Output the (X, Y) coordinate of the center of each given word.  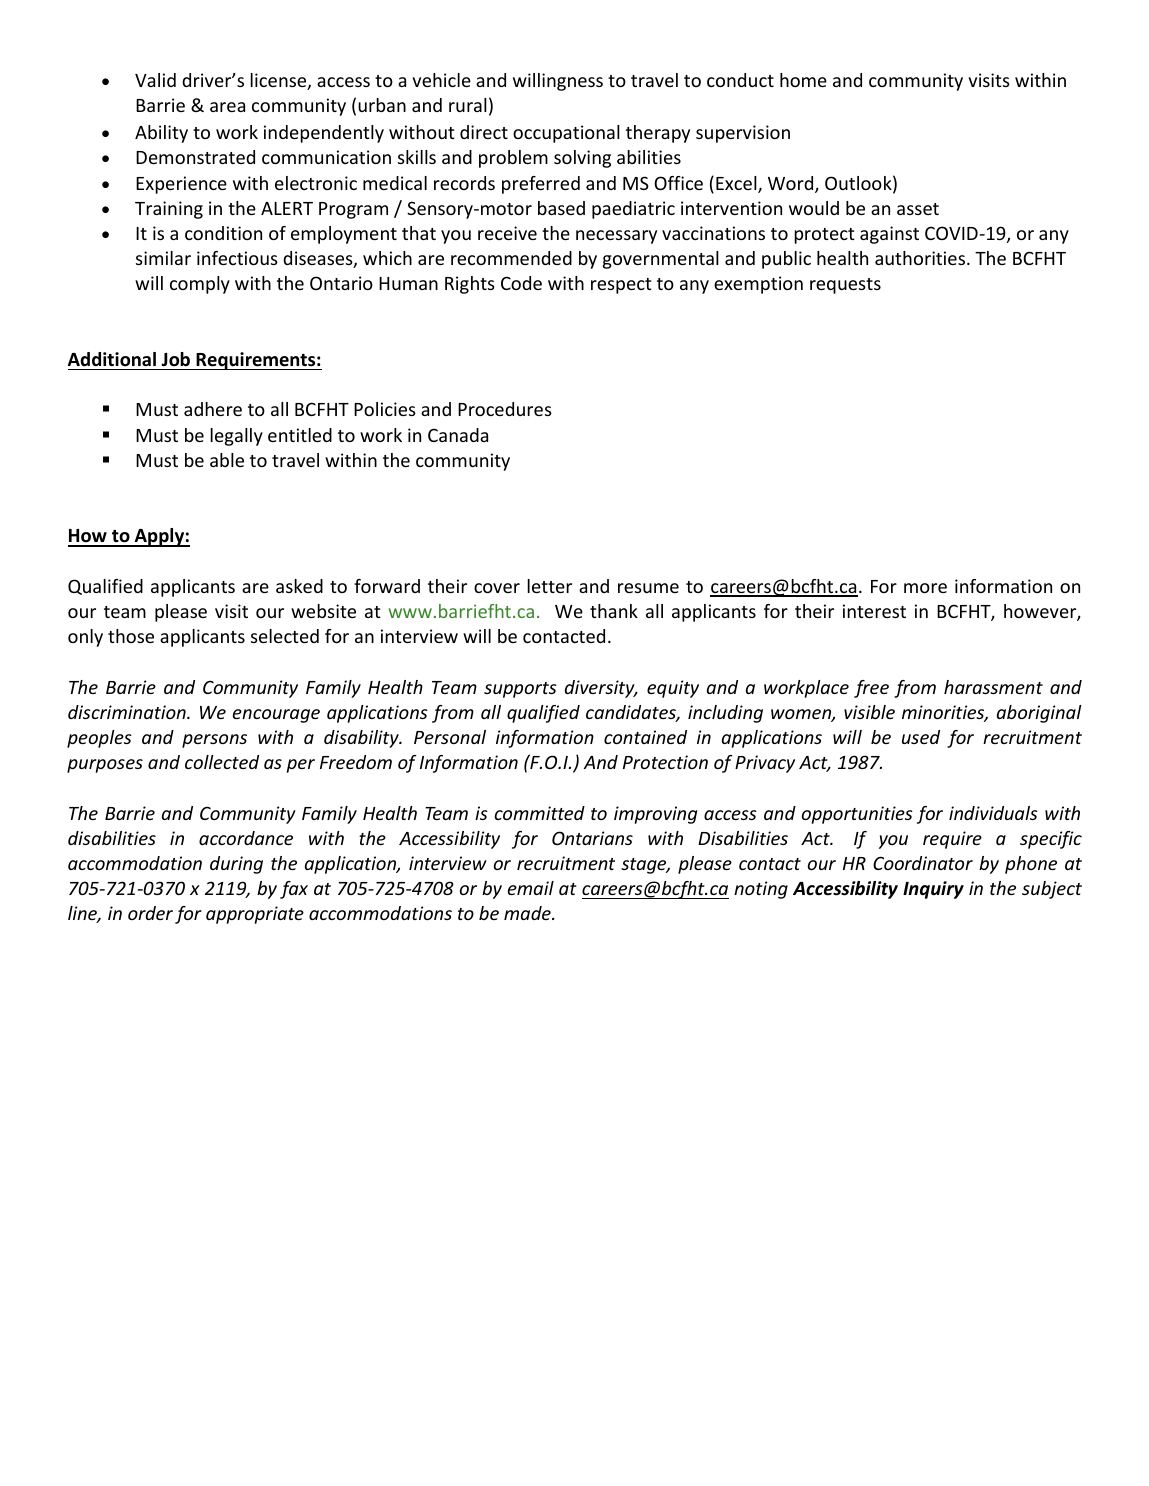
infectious (237, 258)
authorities (921, 258)
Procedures (505, 409)
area (227, 107)
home (803, 80)
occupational (566, 134)
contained (645, 737)
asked (299, 586)
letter (549, 586)
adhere (213, 409)
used (921, 737)
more (925, 588)
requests (845, 286)
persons (214, 741)
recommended (511, 258)
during (236, 865)
